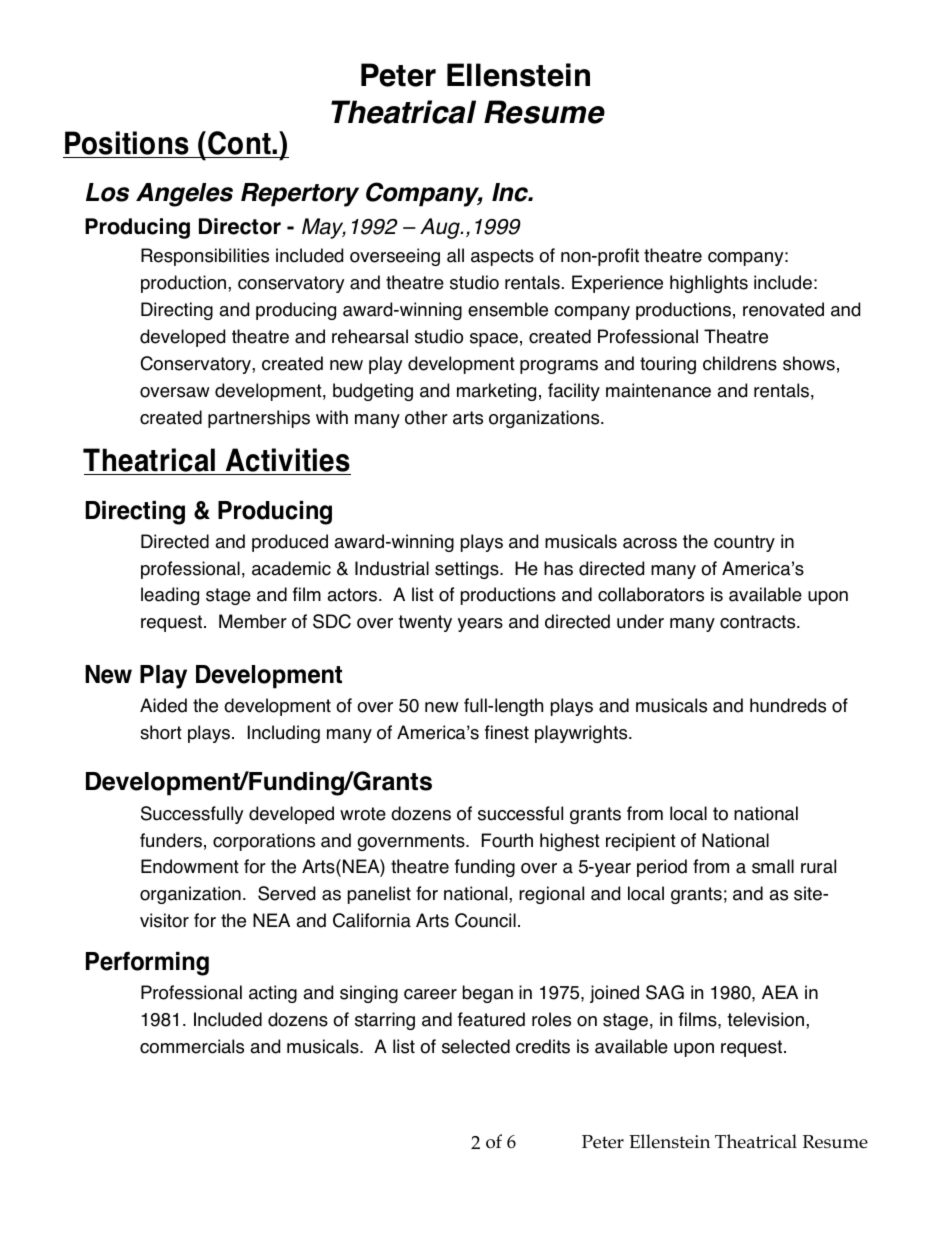 The height and width of the screenshot is (1233, 952). I want to click on highlights, so click(709, 284).
